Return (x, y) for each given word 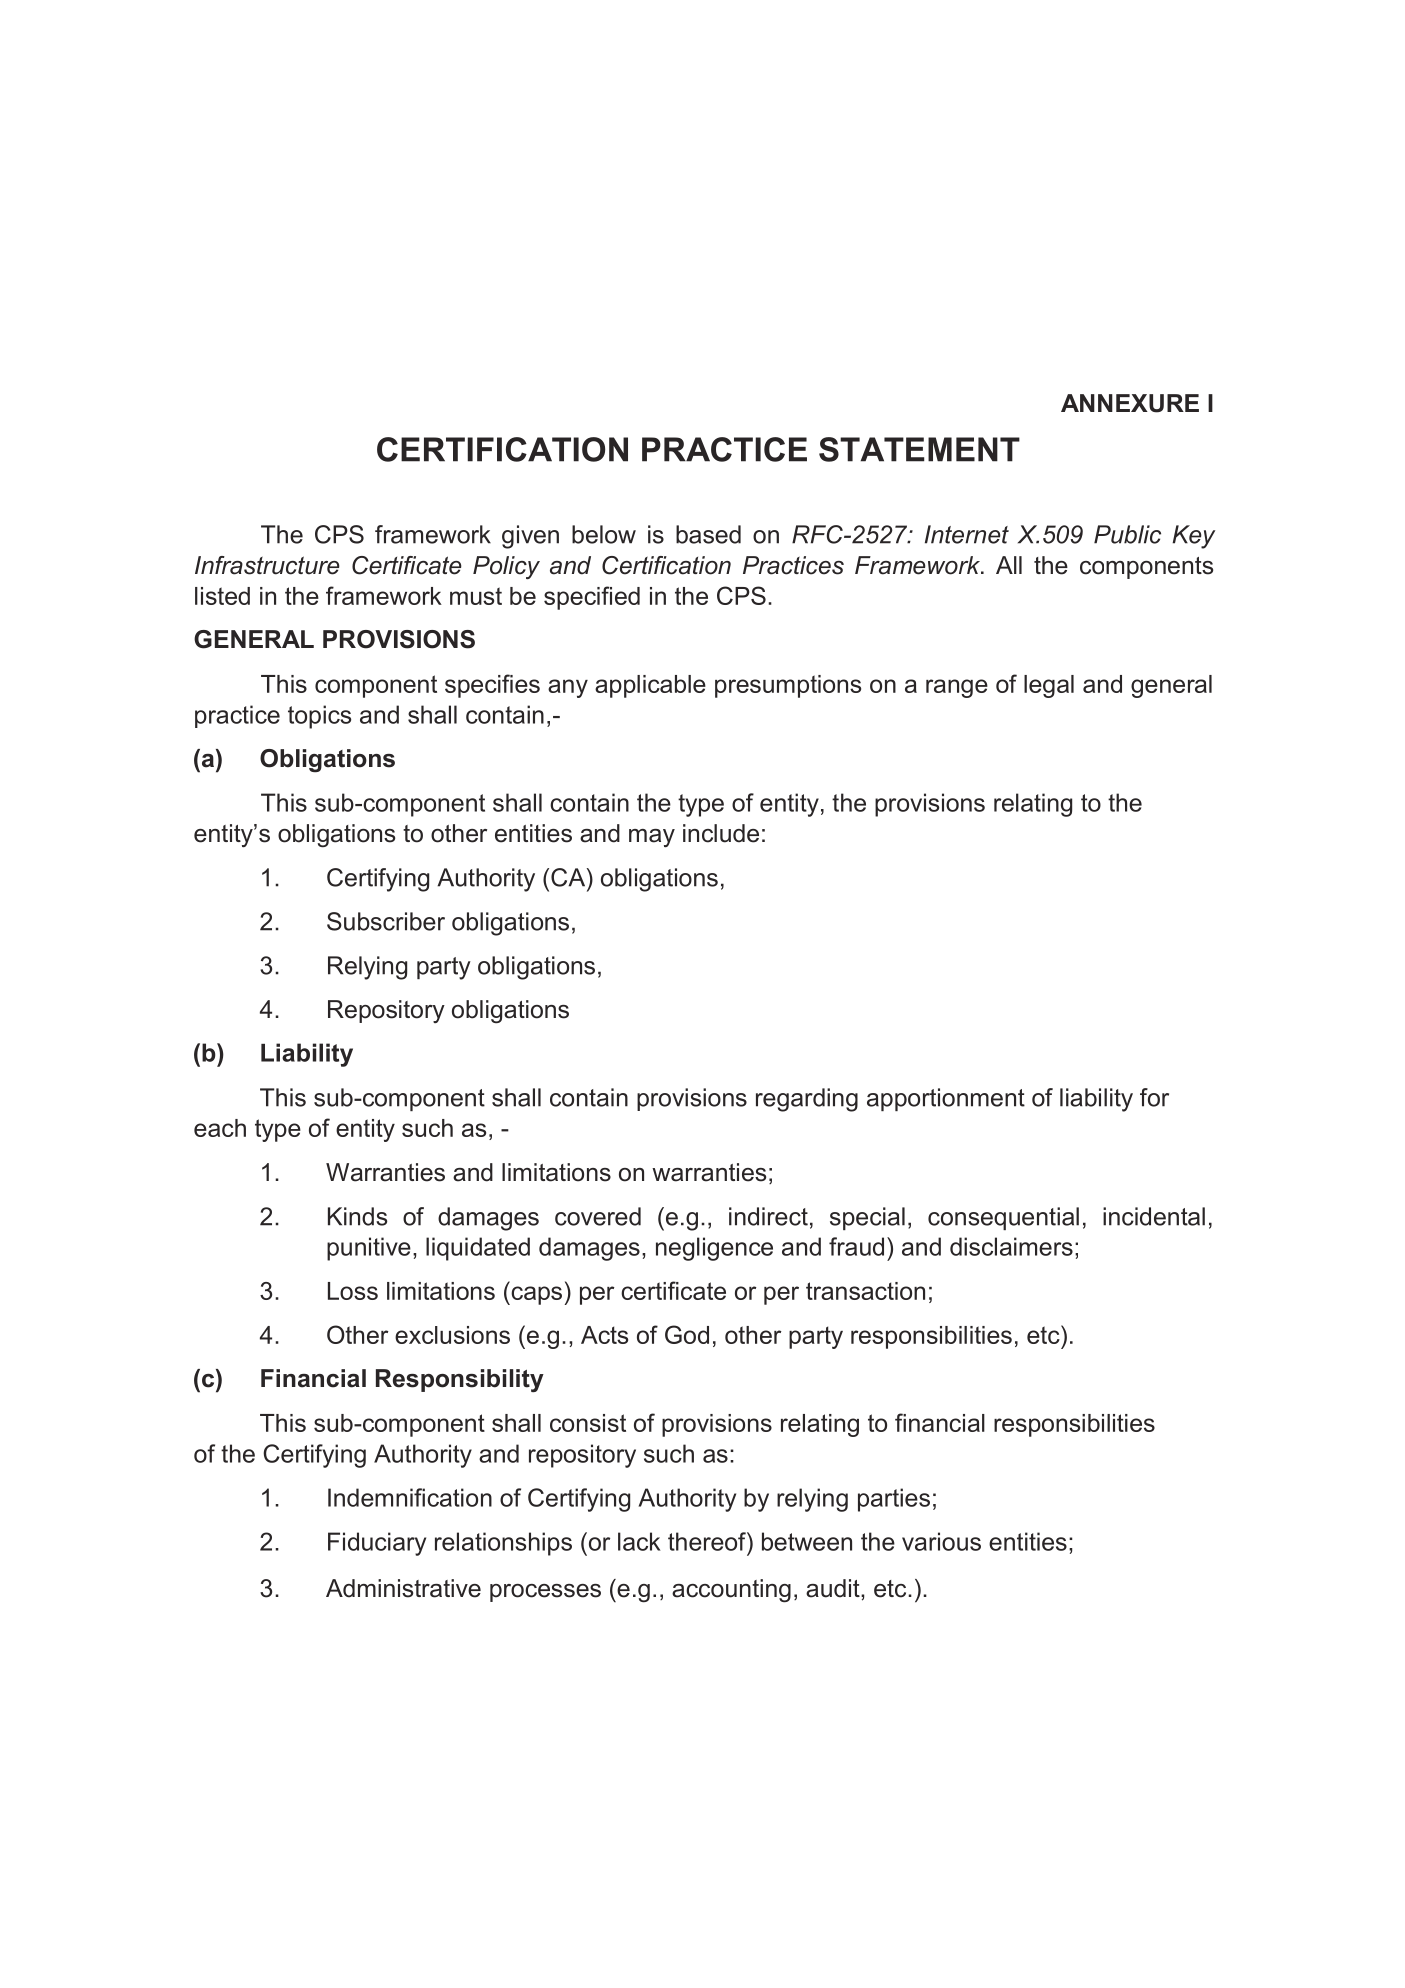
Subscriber (386, 921)
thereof (708, 1541)
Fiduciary (377, 1544)
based (708, 534)
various (941, 1541)
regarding (807, 1100)
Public (1127, 534)
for (1154, 1097)
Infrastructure (267, 565)
